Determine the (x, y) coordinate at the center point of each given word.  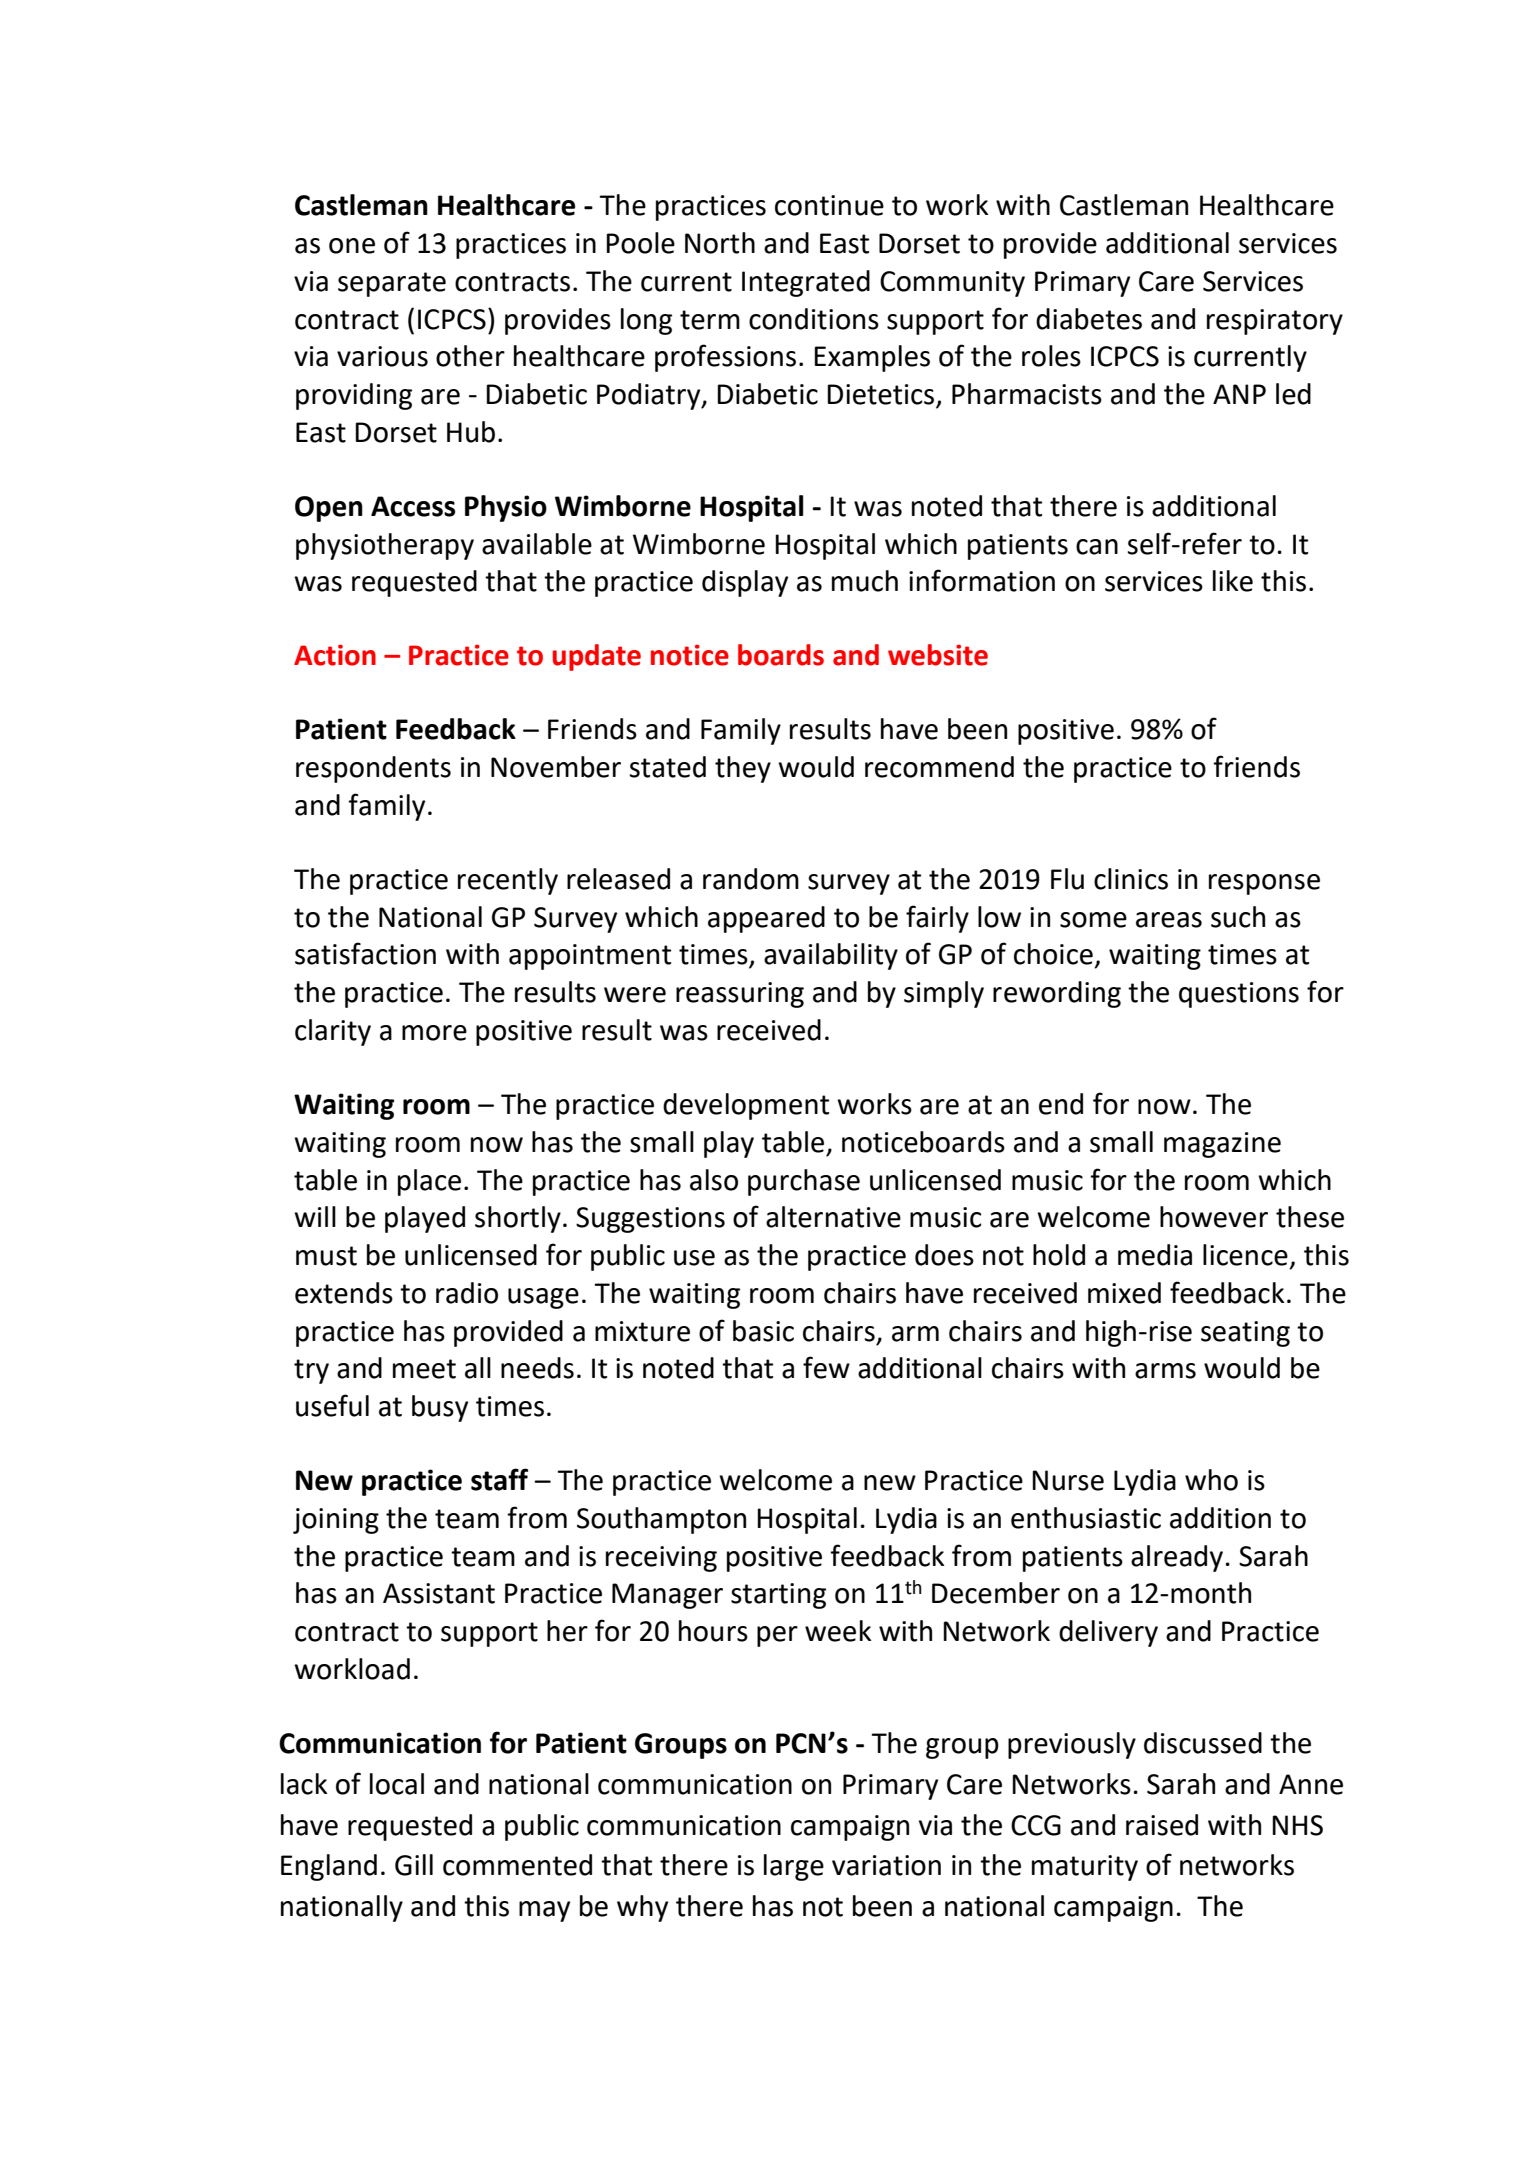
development (746, 1106)
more (434, 1033)
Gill (414, 1865)
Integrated (806, 283)
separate (392, 284)
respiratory (1275, 322)
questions (1239, 995)
